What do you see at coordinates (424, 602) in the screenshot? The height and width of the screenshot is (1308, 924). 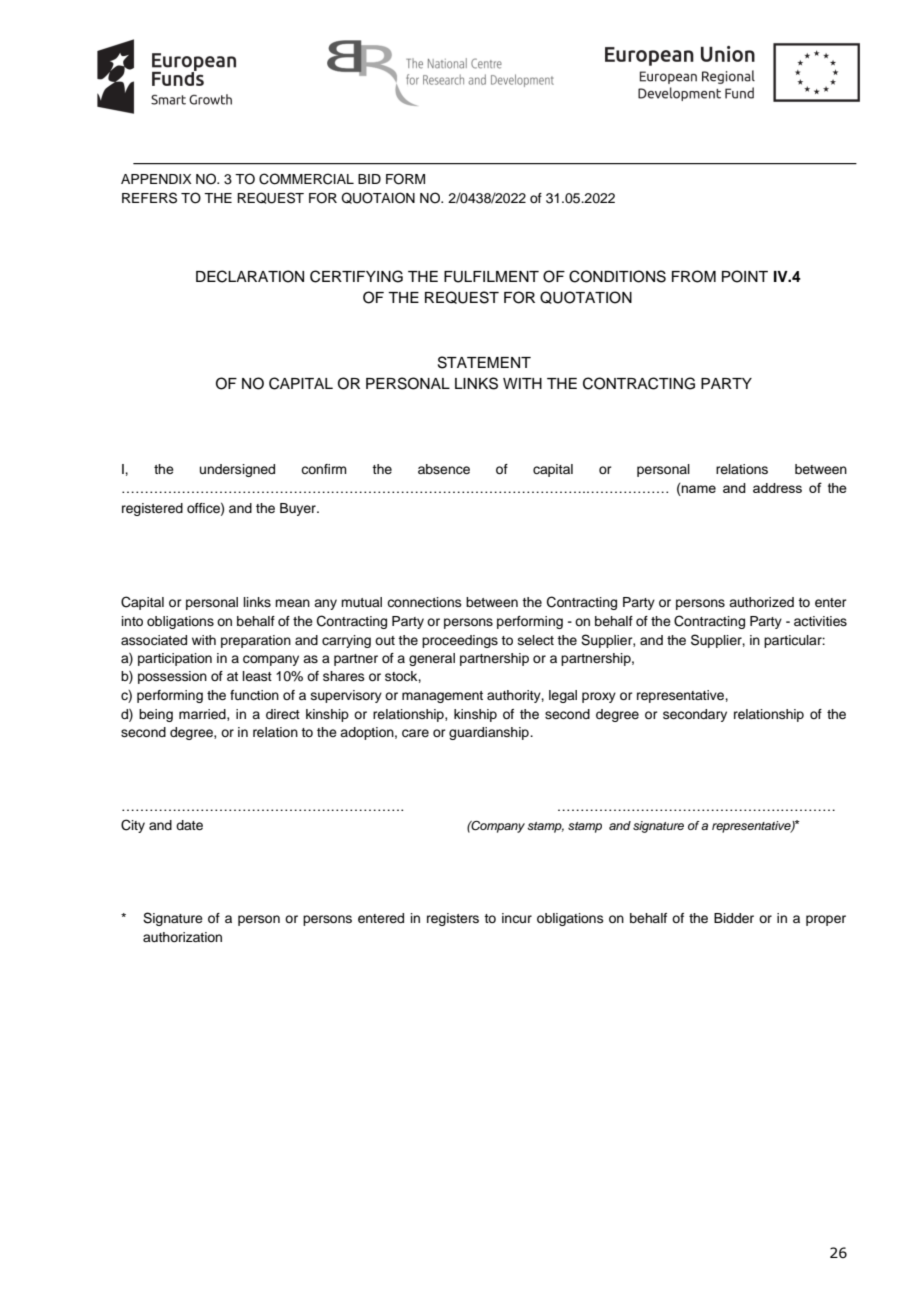 I see `connections` at bounding box center [424, 602].
